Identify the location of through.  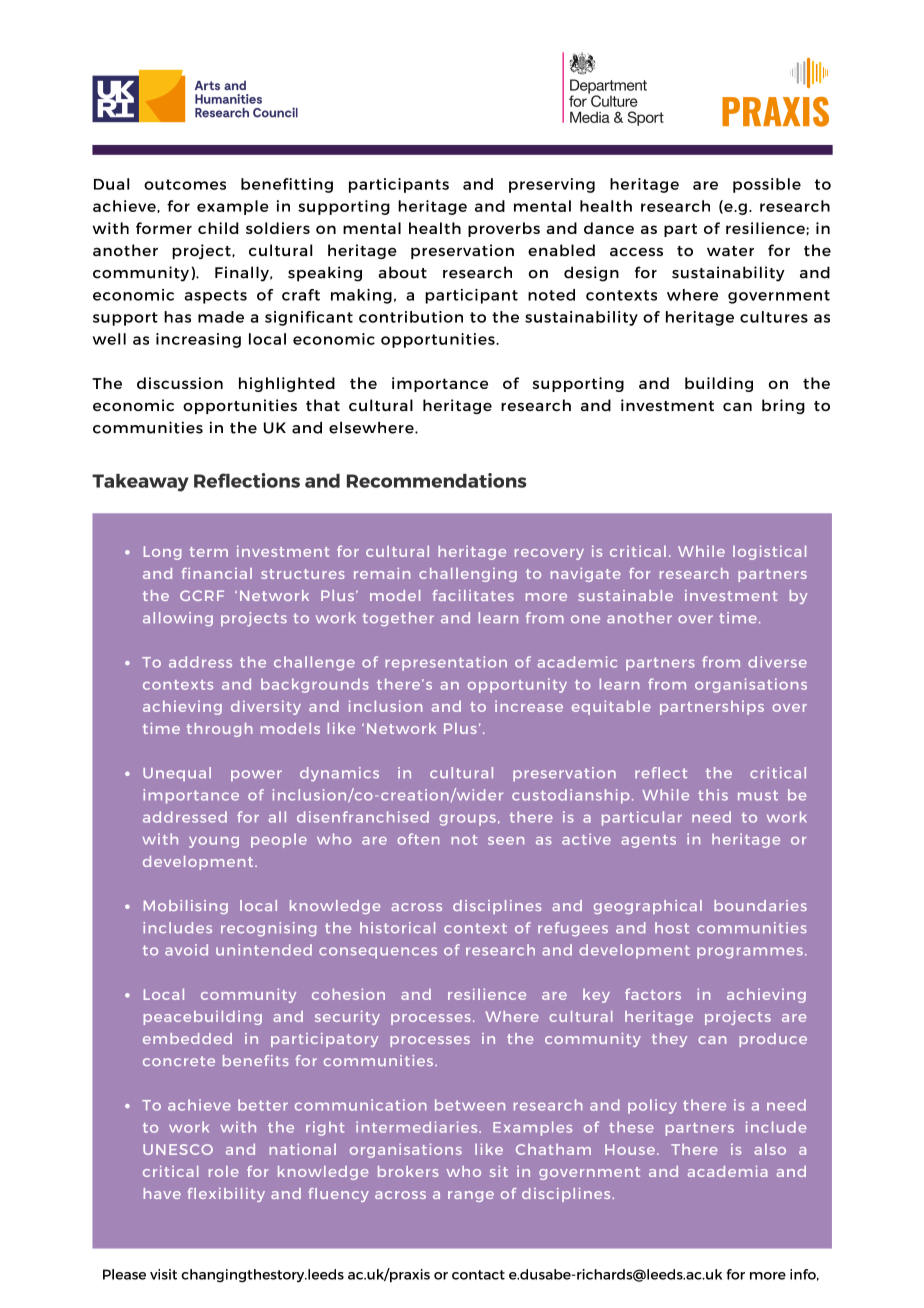
(219, 730).
